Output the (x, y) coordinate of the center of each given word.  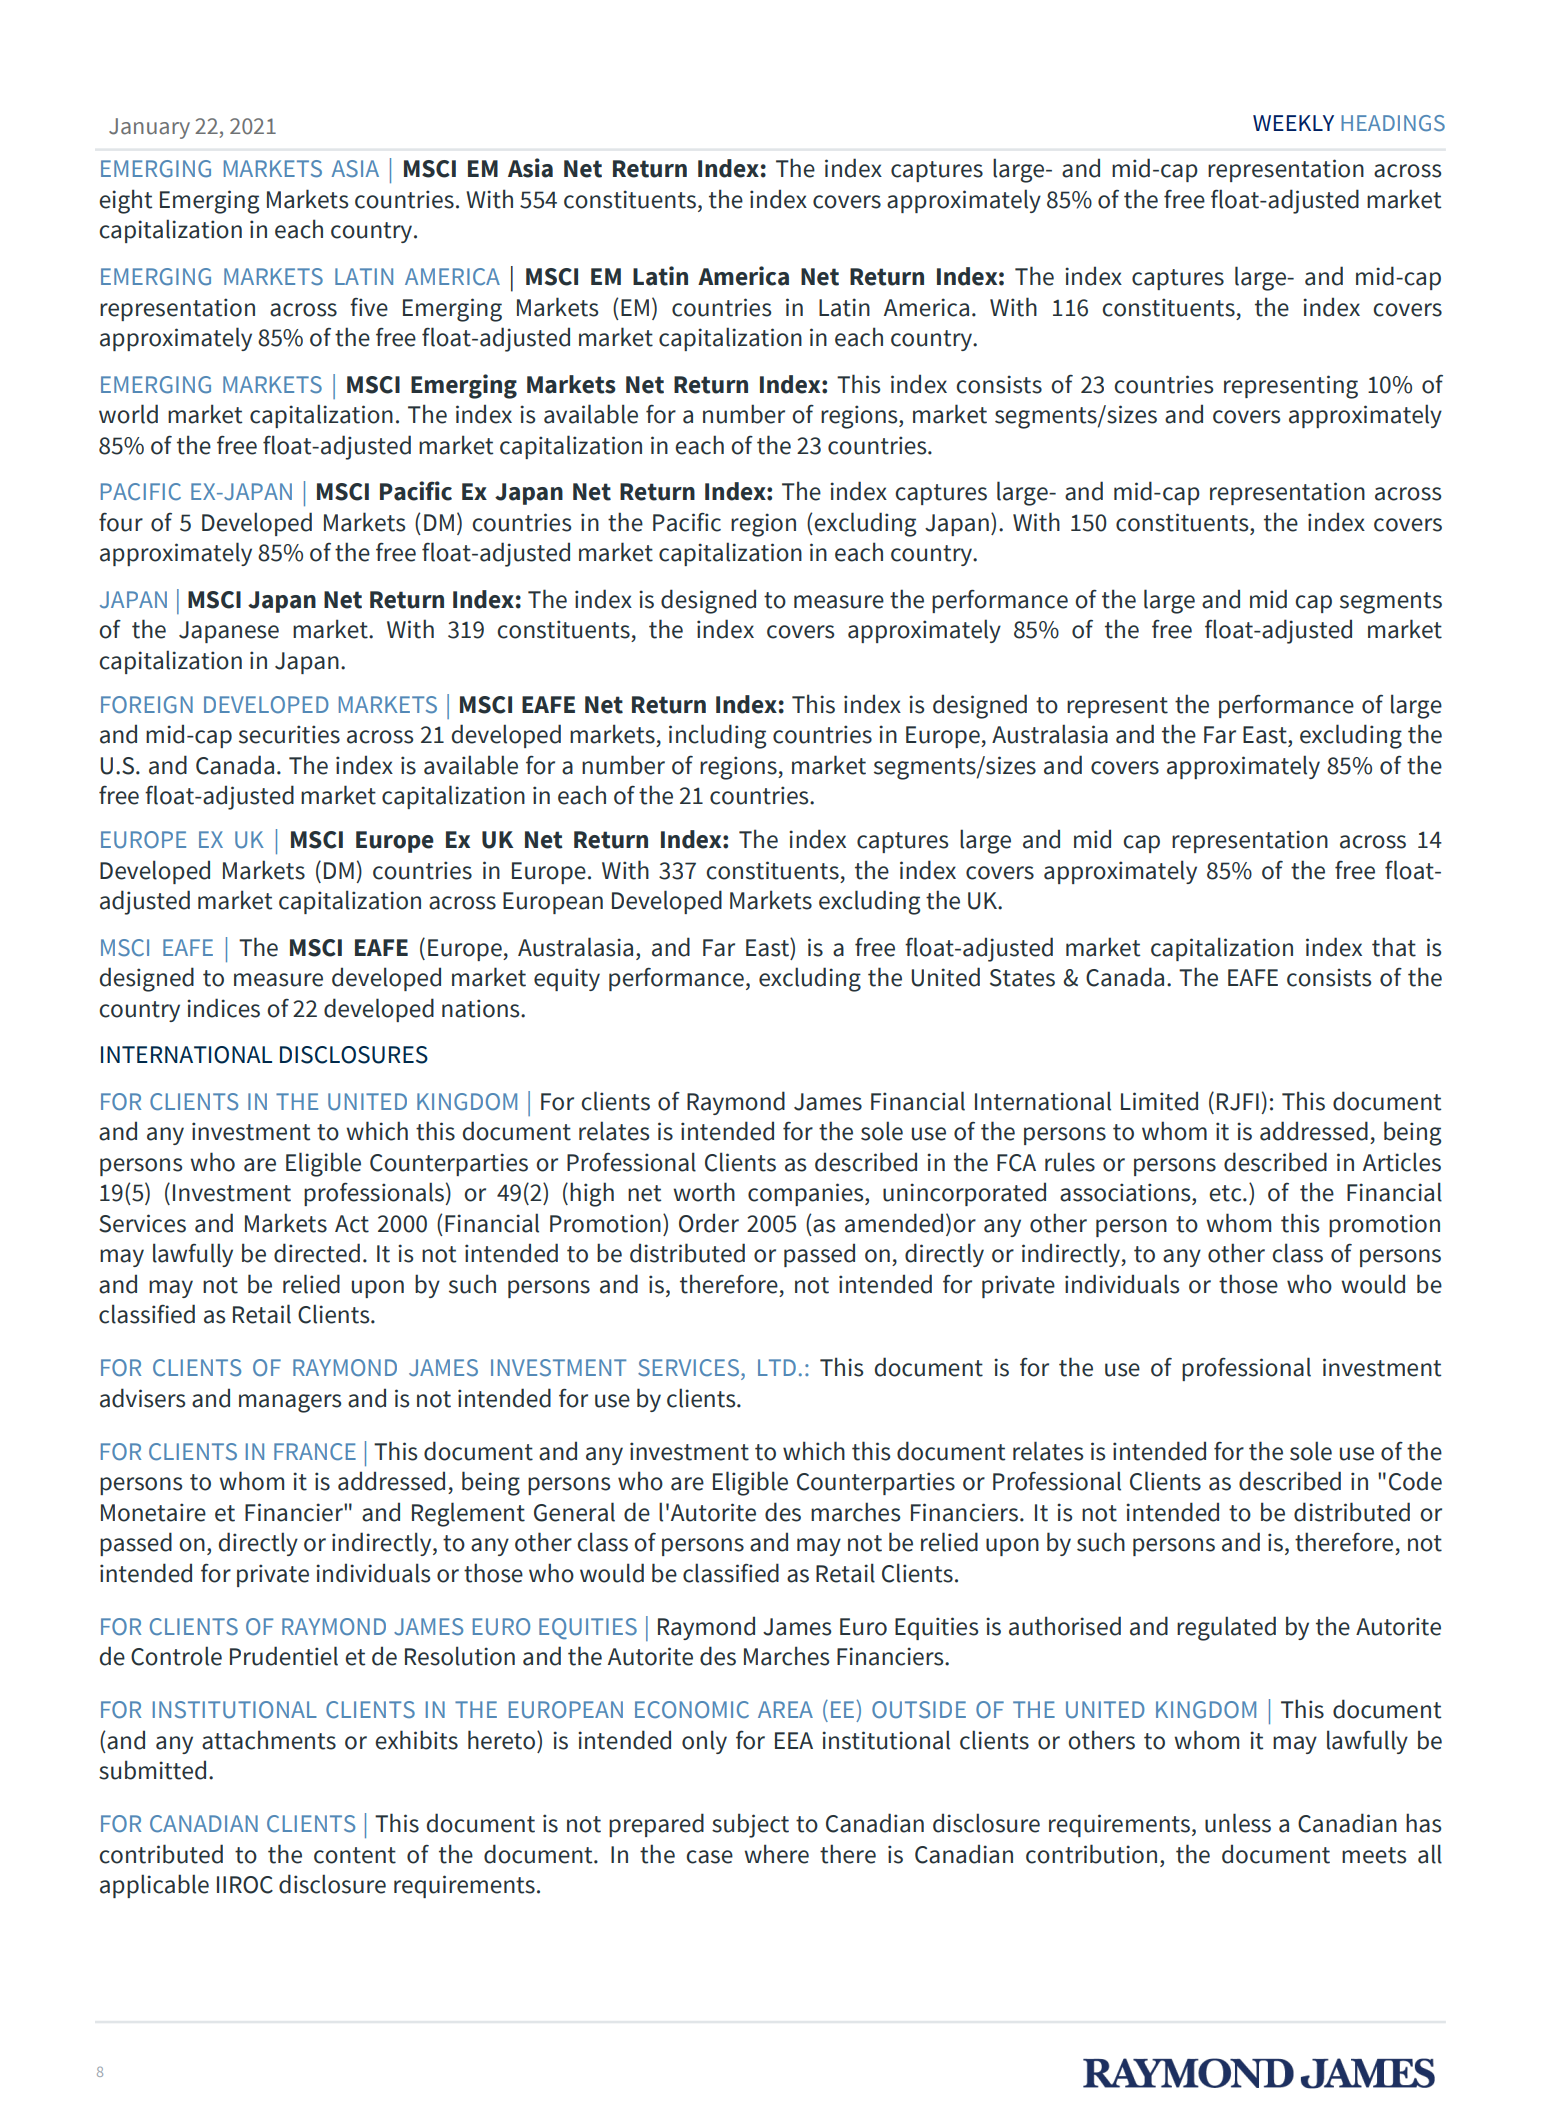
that (1394, 947)
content (355, 1855)
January (149, 128)
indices (223, 1008)
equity (567, 979)
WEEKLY (1293, 123)
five (369, 307)
